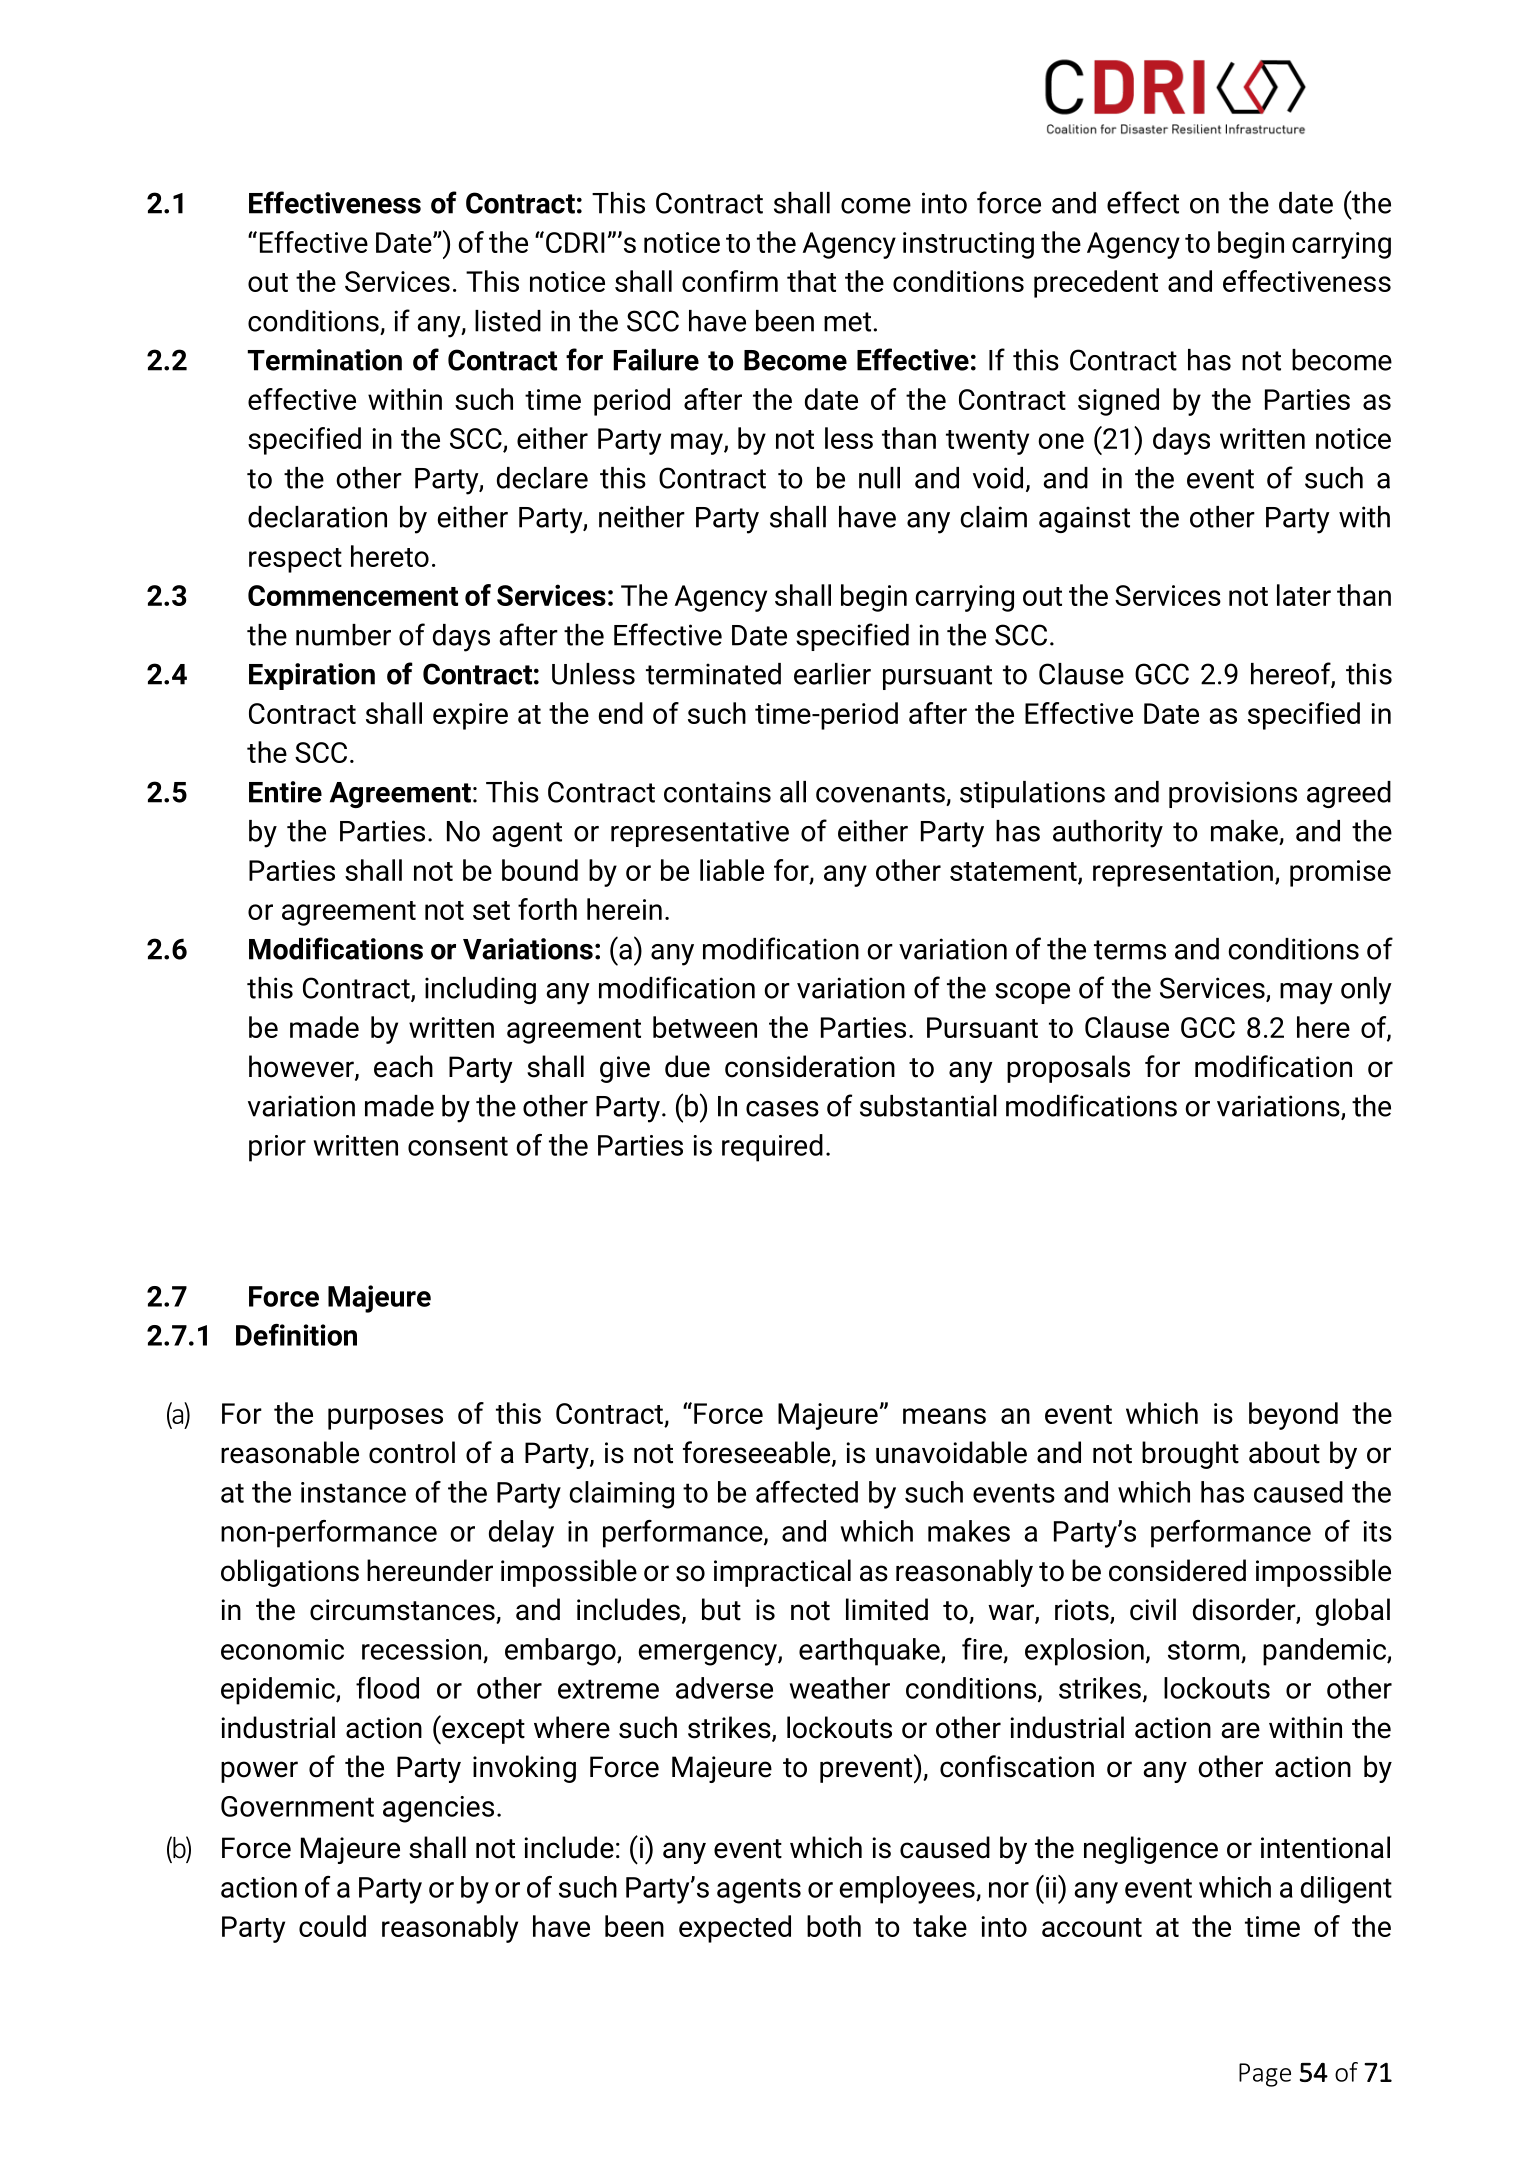 This document has width=1539, height=2177. What do you see at coordinates (1177, 1570) in the document?
I see `considered` at bounding box center [1177, 1570].
